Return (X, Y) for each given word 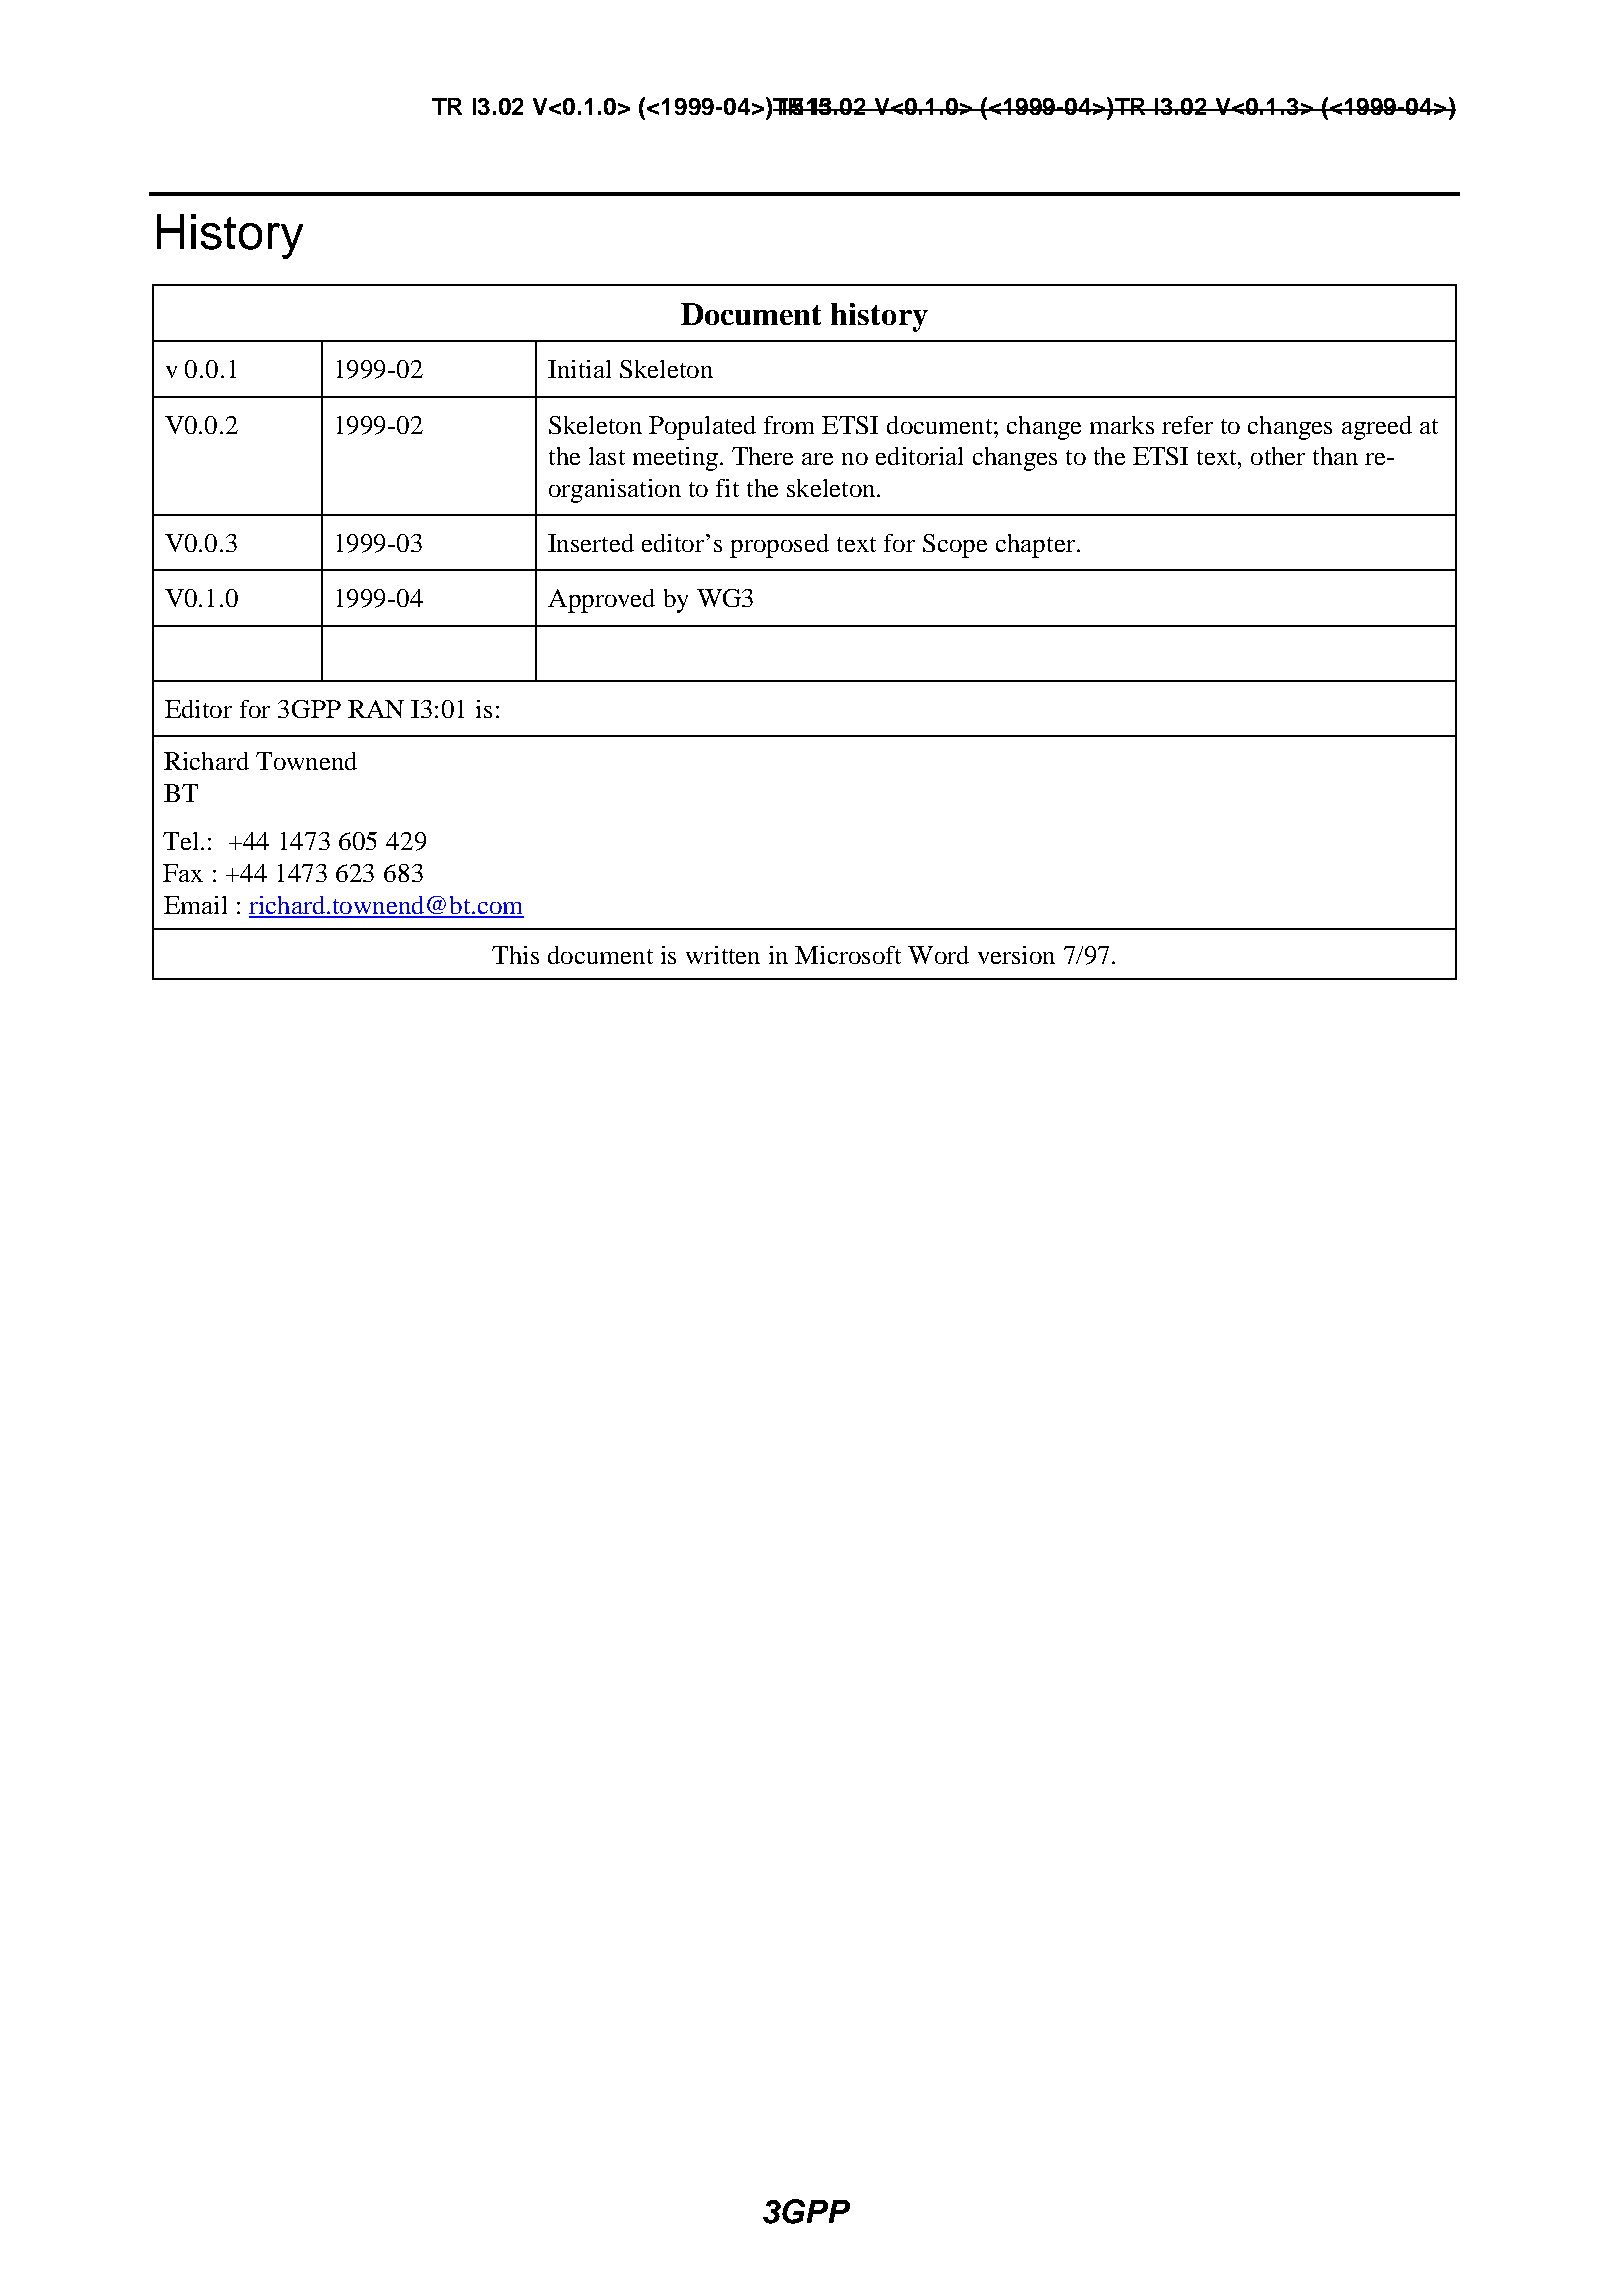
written (723, 955)
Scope (955, 546)
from (789, 425)
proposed (779, 546)
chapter (1037, 546)
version (1016, 955)
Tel (182, 841)
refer (1187, 425)
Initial (579, 369)
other (1278, 456)
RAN (376, 709)
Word (938, 955)
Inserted (591, 543)
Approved (601, 601)
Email (195, 905)
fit (727, 488)
